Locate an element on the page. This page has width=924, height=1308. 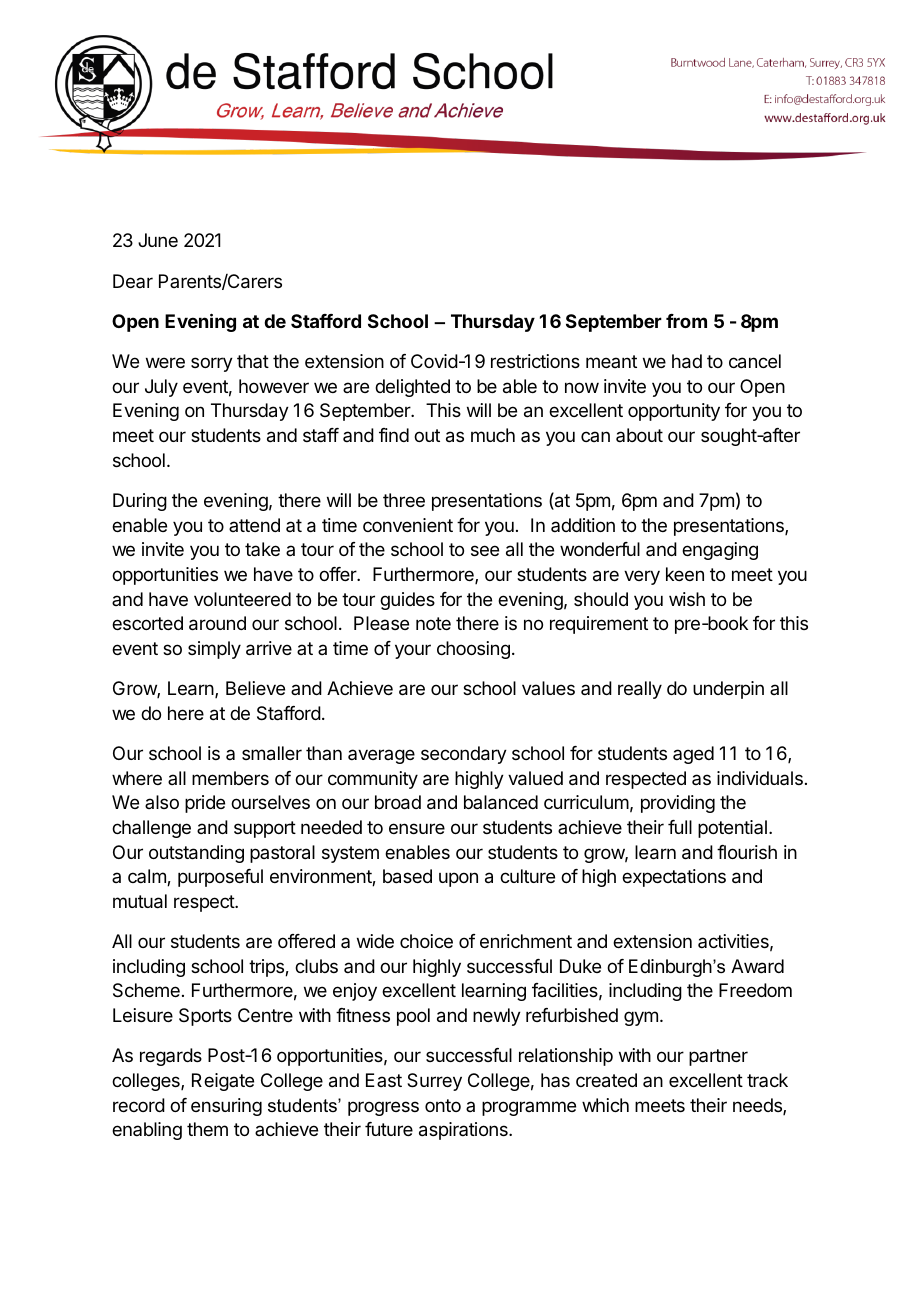
restrictions is located at coordinates (535, 361).
